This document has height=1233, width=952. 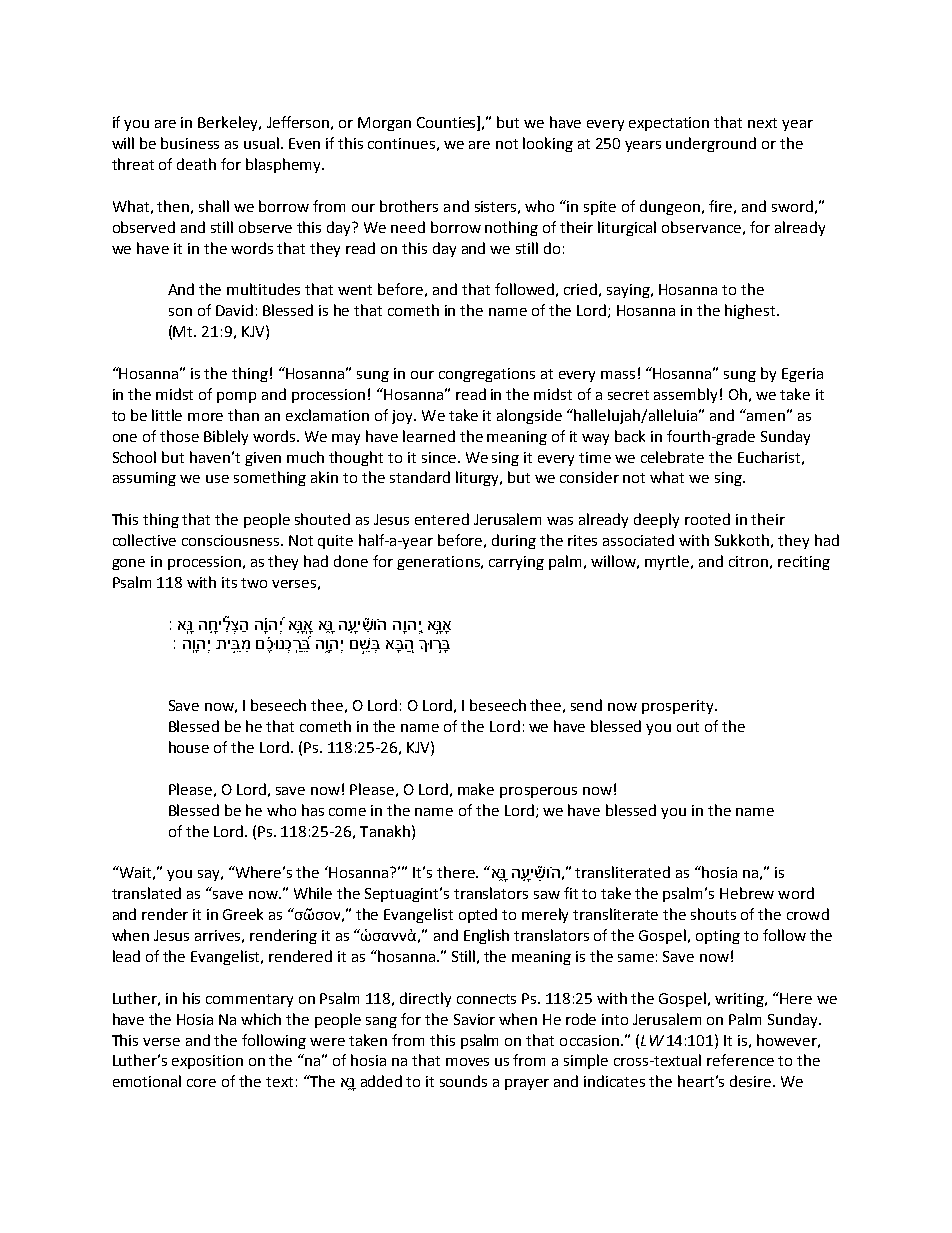 What do you see at coordinates (516, 563) in the document?
I see `carrying` at bounding box center [516, 563].
